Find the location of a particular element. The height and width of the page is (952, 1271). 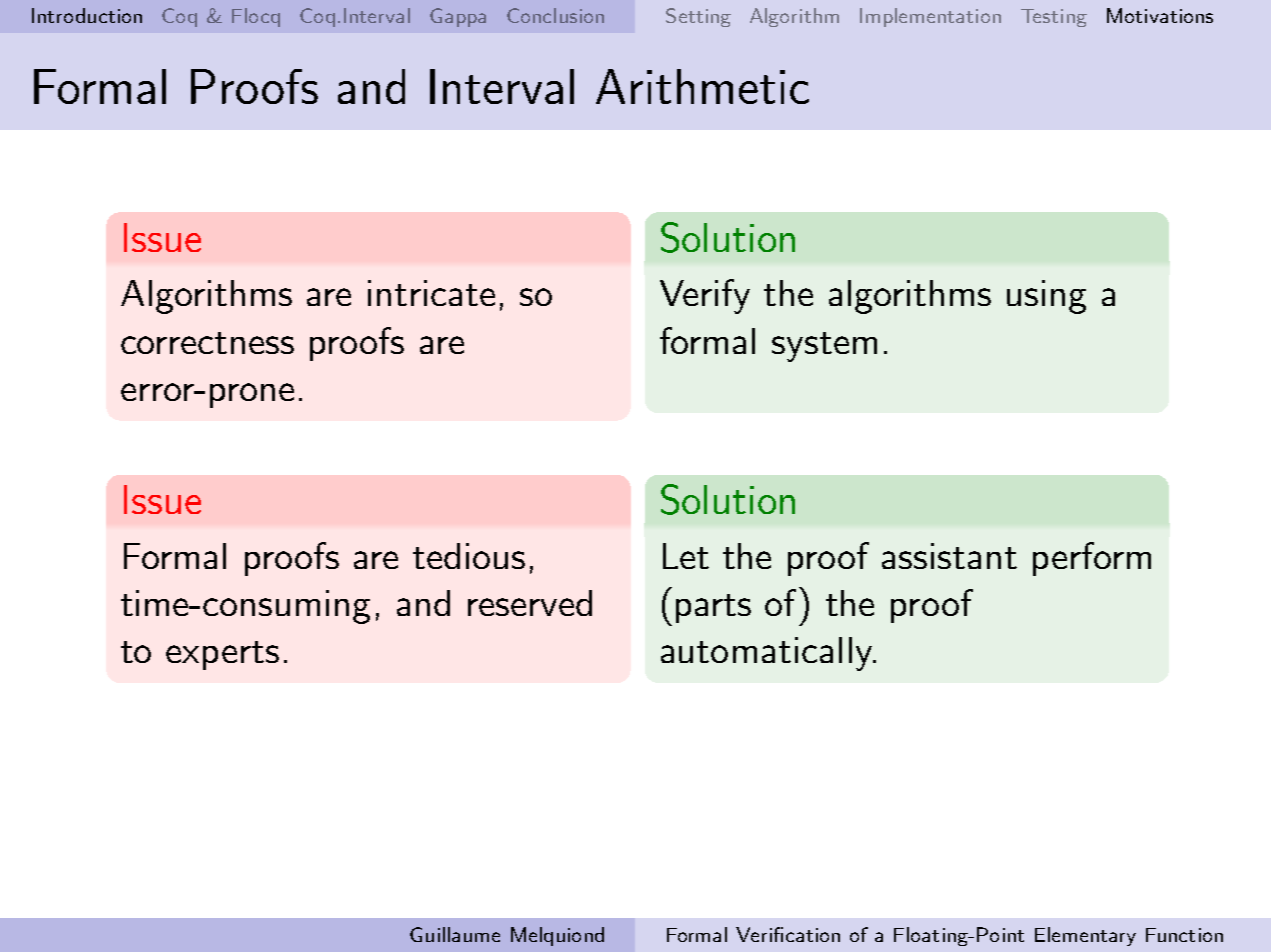

experts is located at coordinates (222, 655).
